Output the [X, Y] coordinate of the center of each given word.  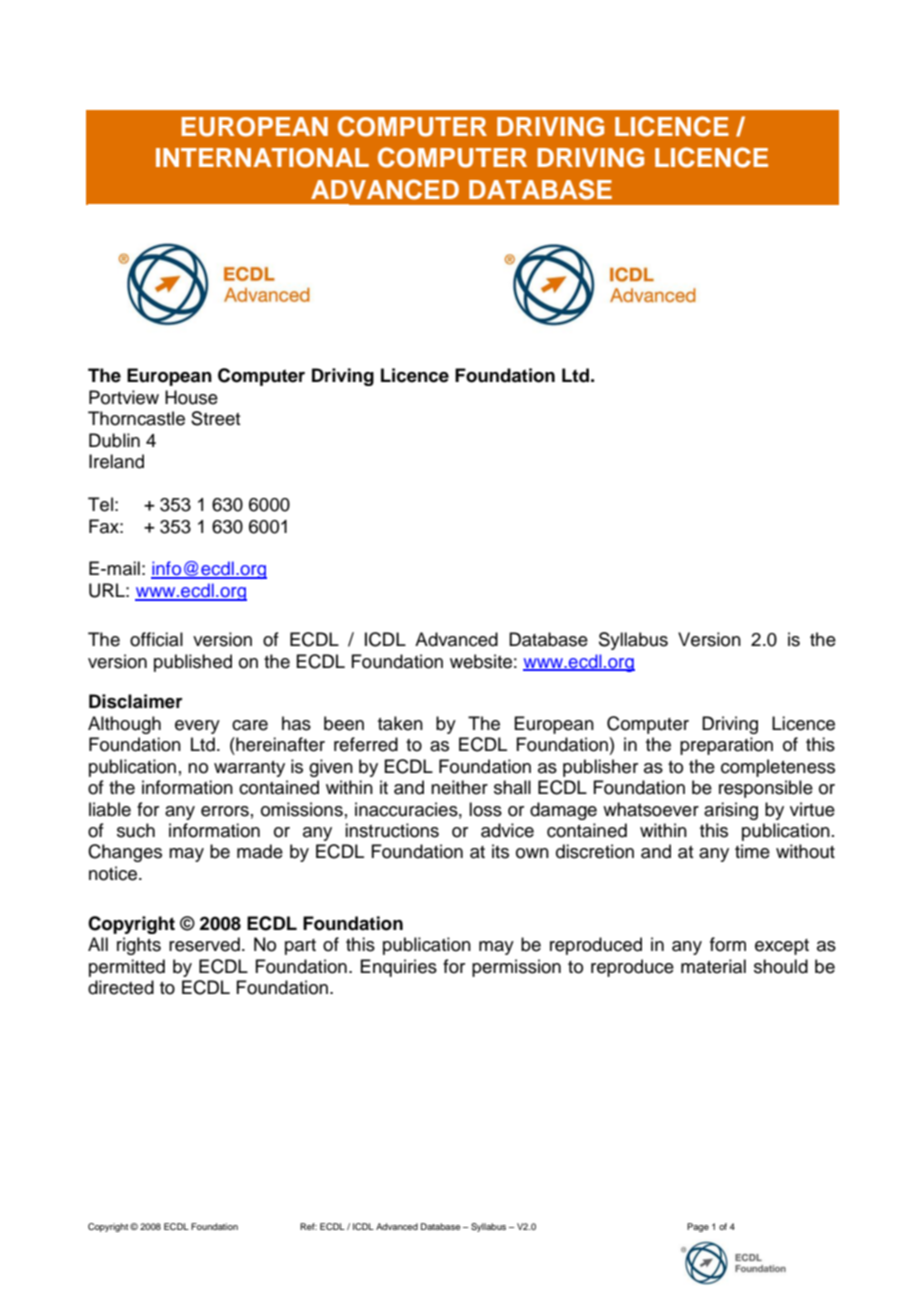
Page [698, 1227]
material [713, 966]
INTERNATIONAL [262, 158]
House [191, 397]
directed [121, 987]
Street [215, 418]
